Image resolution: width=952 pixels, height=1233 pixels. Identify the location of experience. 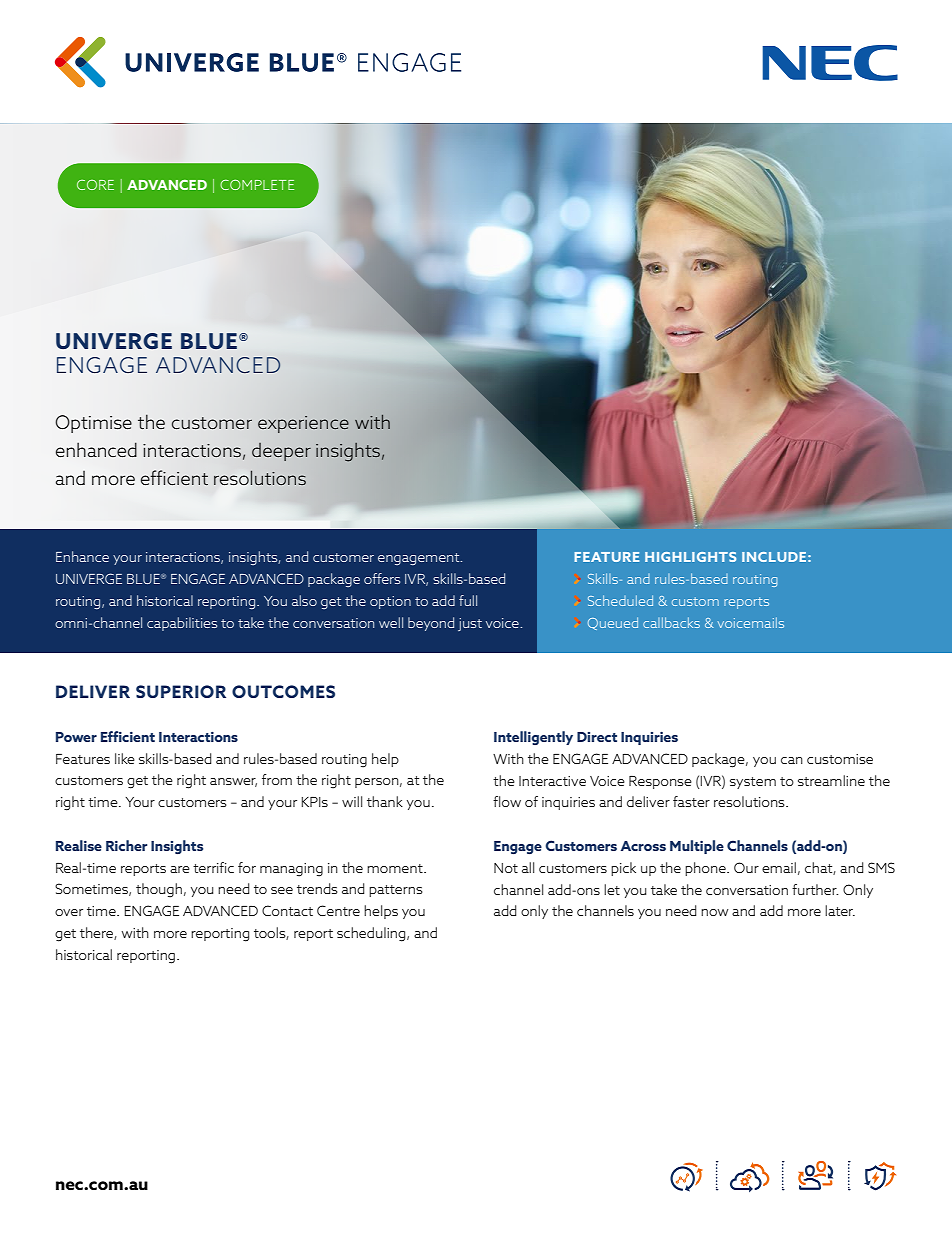
(303, 424).
